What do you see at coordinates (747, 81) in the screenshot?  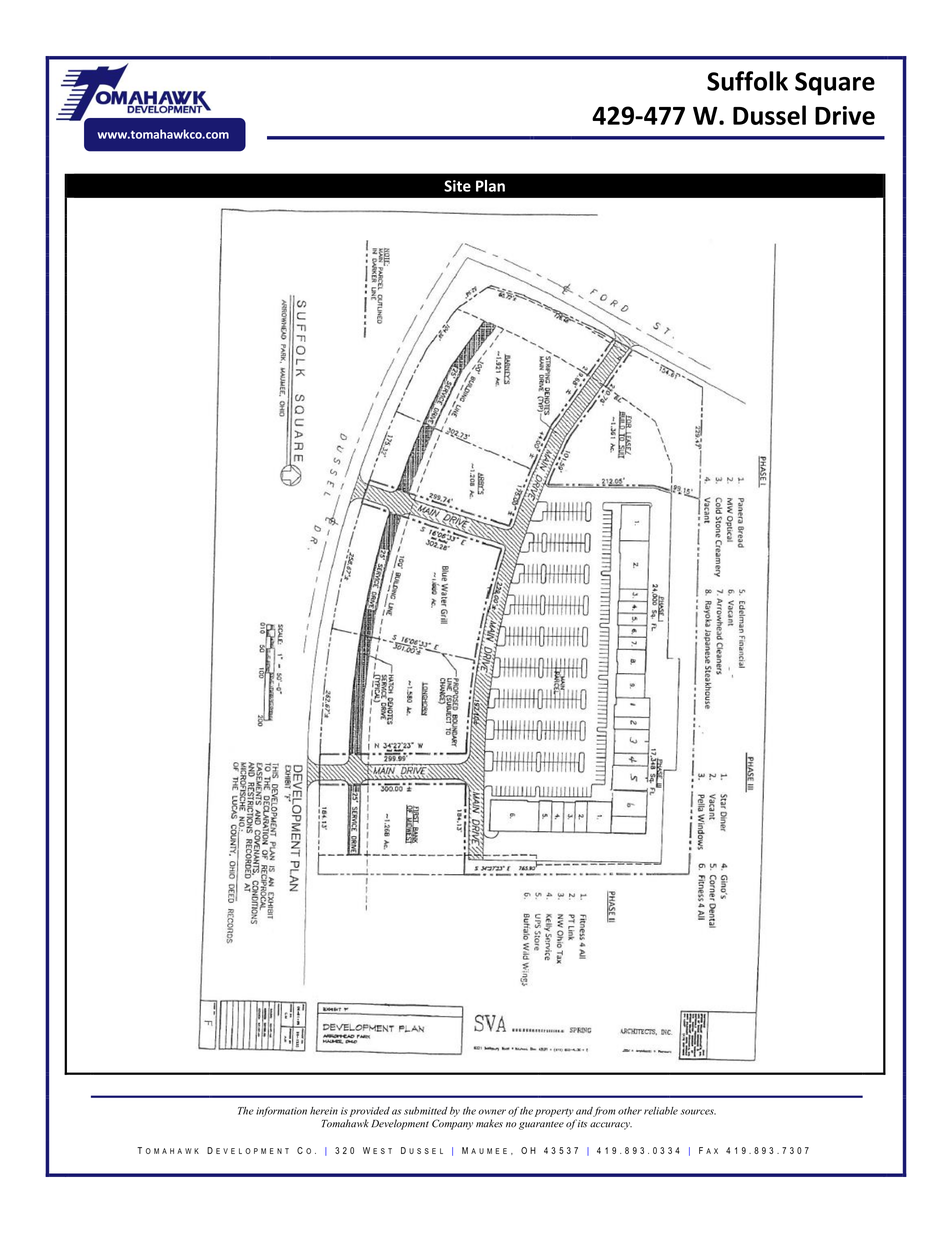 I see `Suffolk` at bounding box center [747, 81].
